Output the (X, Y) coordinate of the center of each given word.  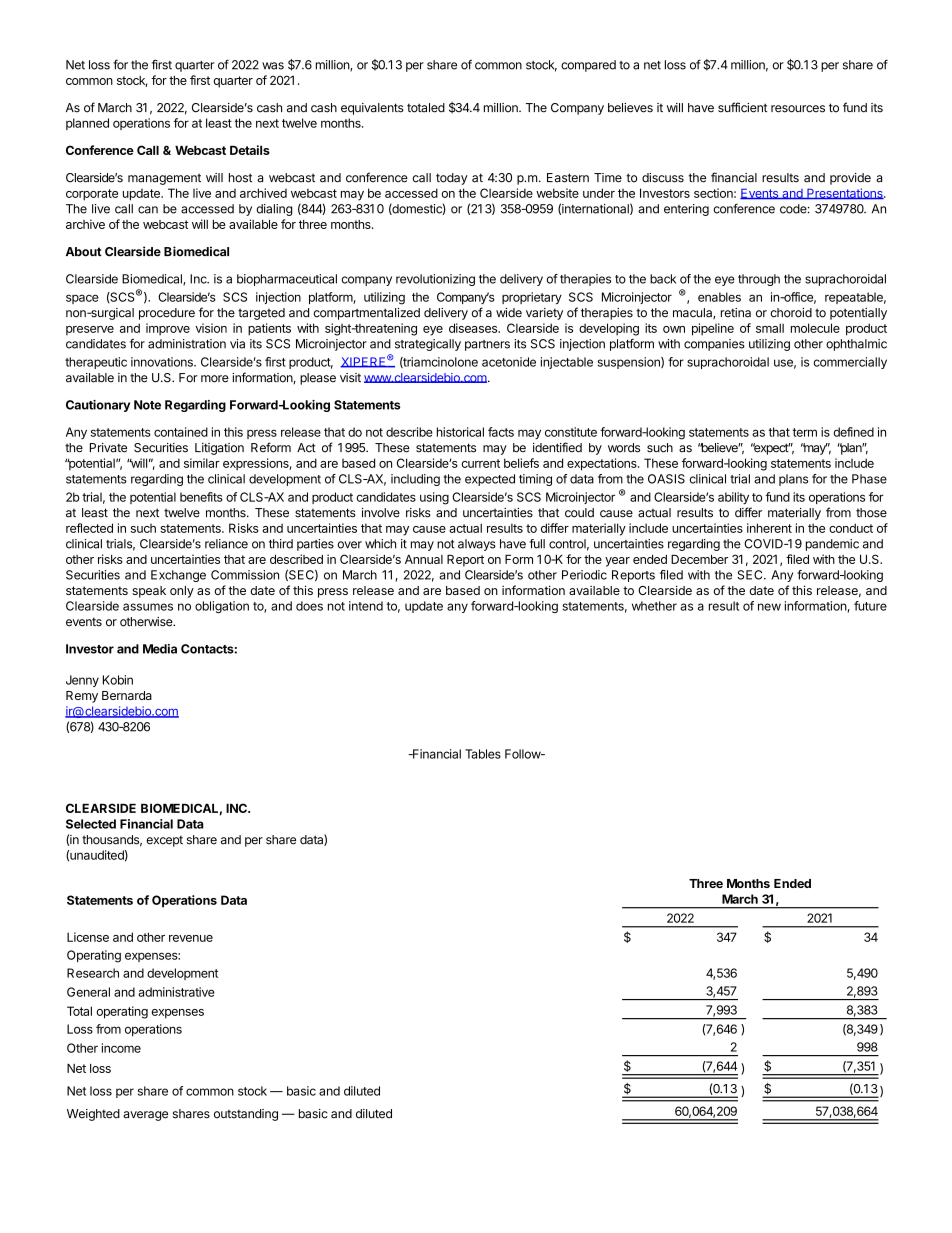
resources (798, 109)
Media (160, 649)
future (870, 606)
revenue (191, 938)
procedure (167, 314)
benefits (201, 497)
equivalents (372, 109)
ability (733, 498)
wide (509, 313)
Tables (483, 754)
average (145, 1116)
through (759, 280)
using (434, 498)
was (273, 66)
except (164, 841)
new (769, 607)
